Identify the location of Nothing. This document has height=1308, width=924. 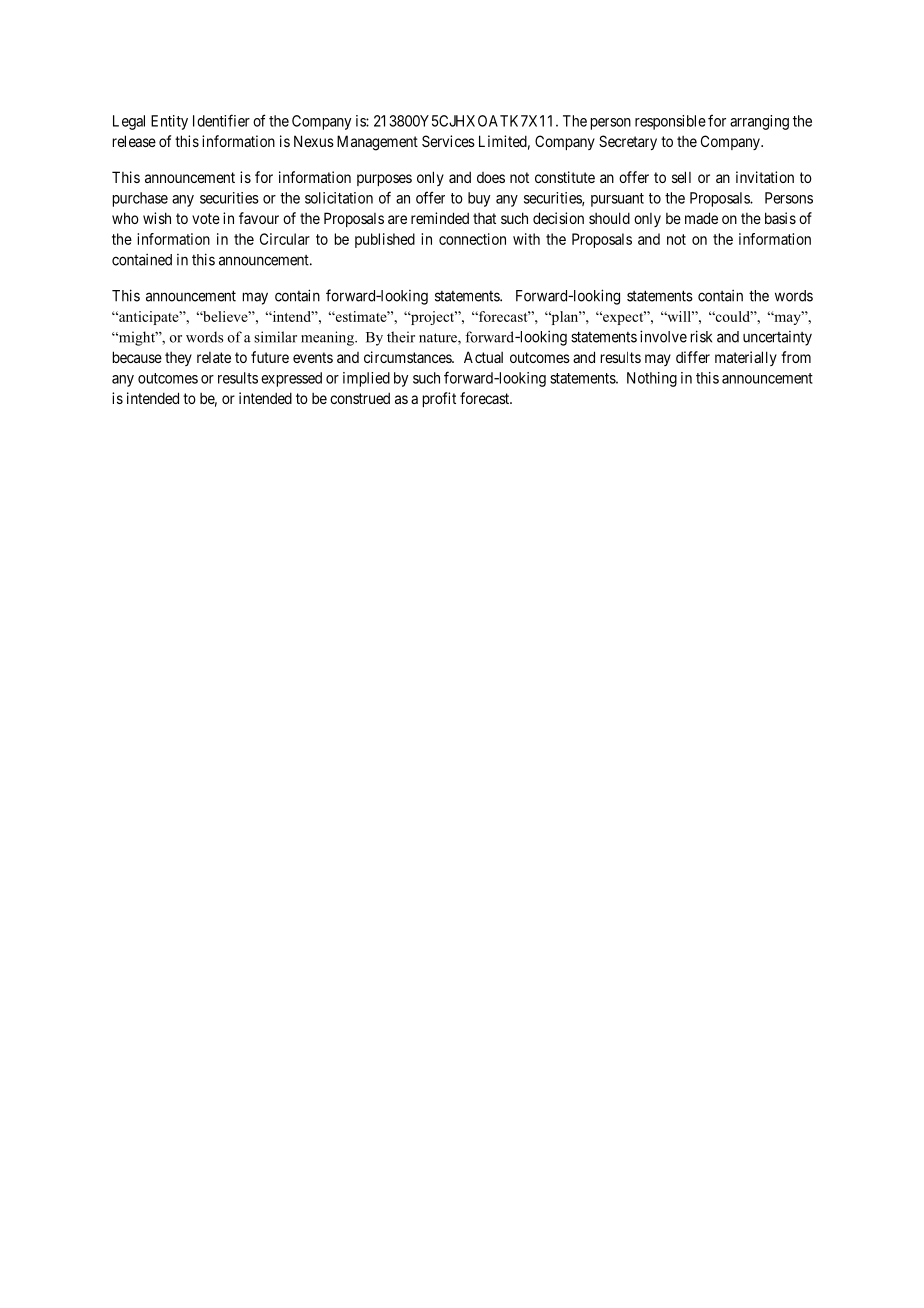
(652, 379).
